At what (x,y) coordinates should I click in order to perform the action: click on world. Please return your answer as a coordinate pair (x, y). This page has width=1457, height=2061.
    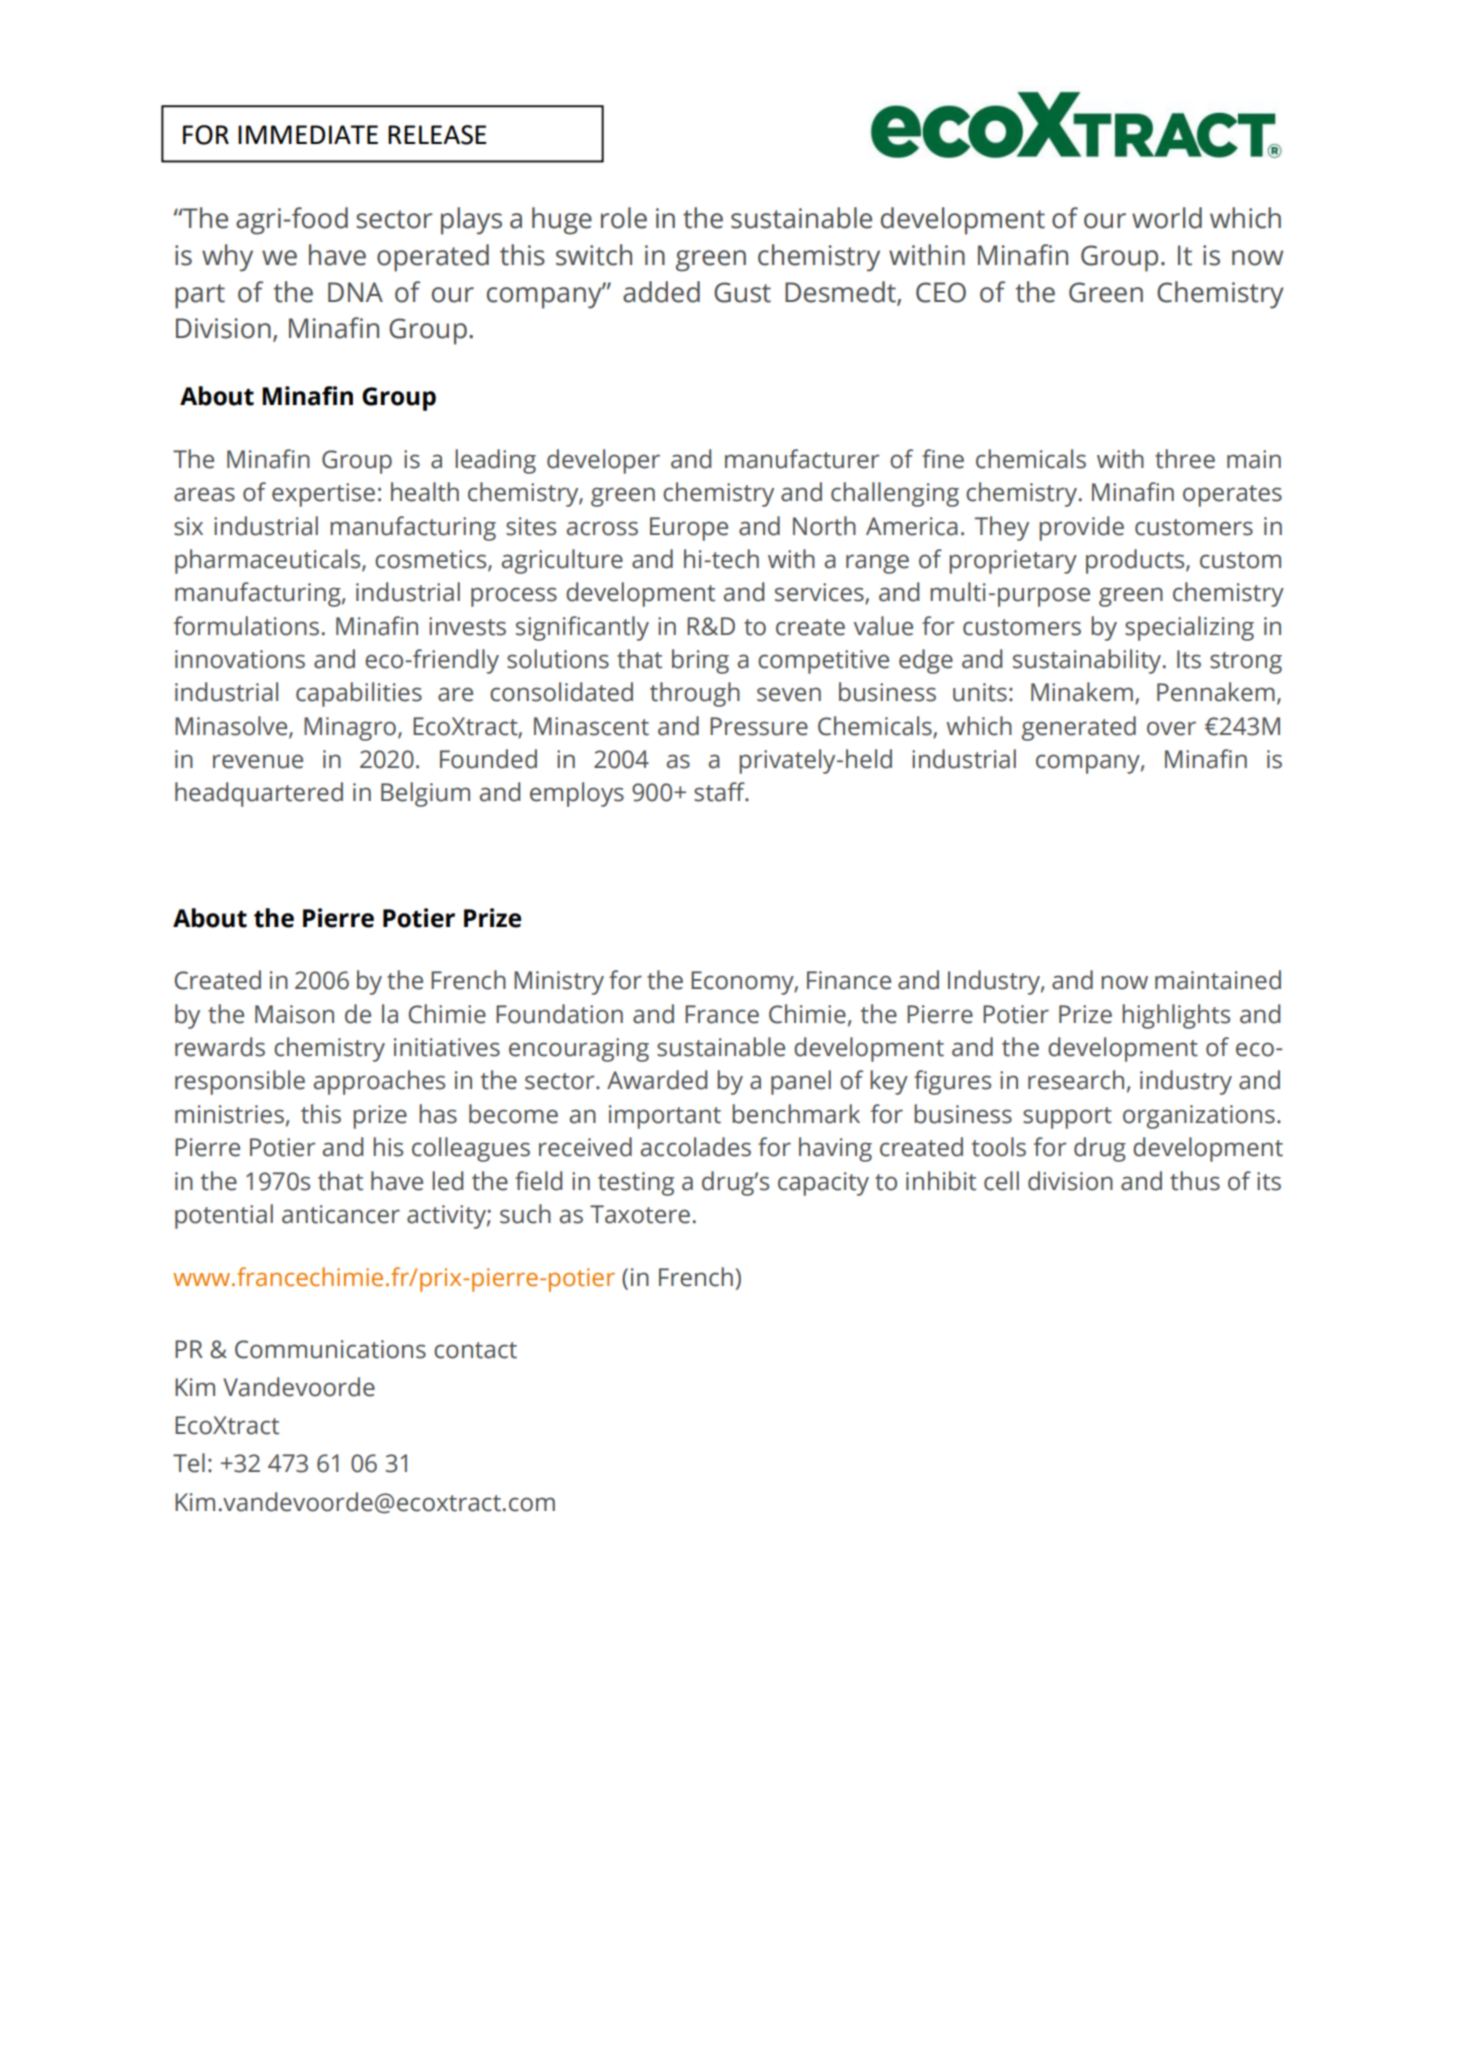
    Looking at the image, I should click on (1167, 218).
